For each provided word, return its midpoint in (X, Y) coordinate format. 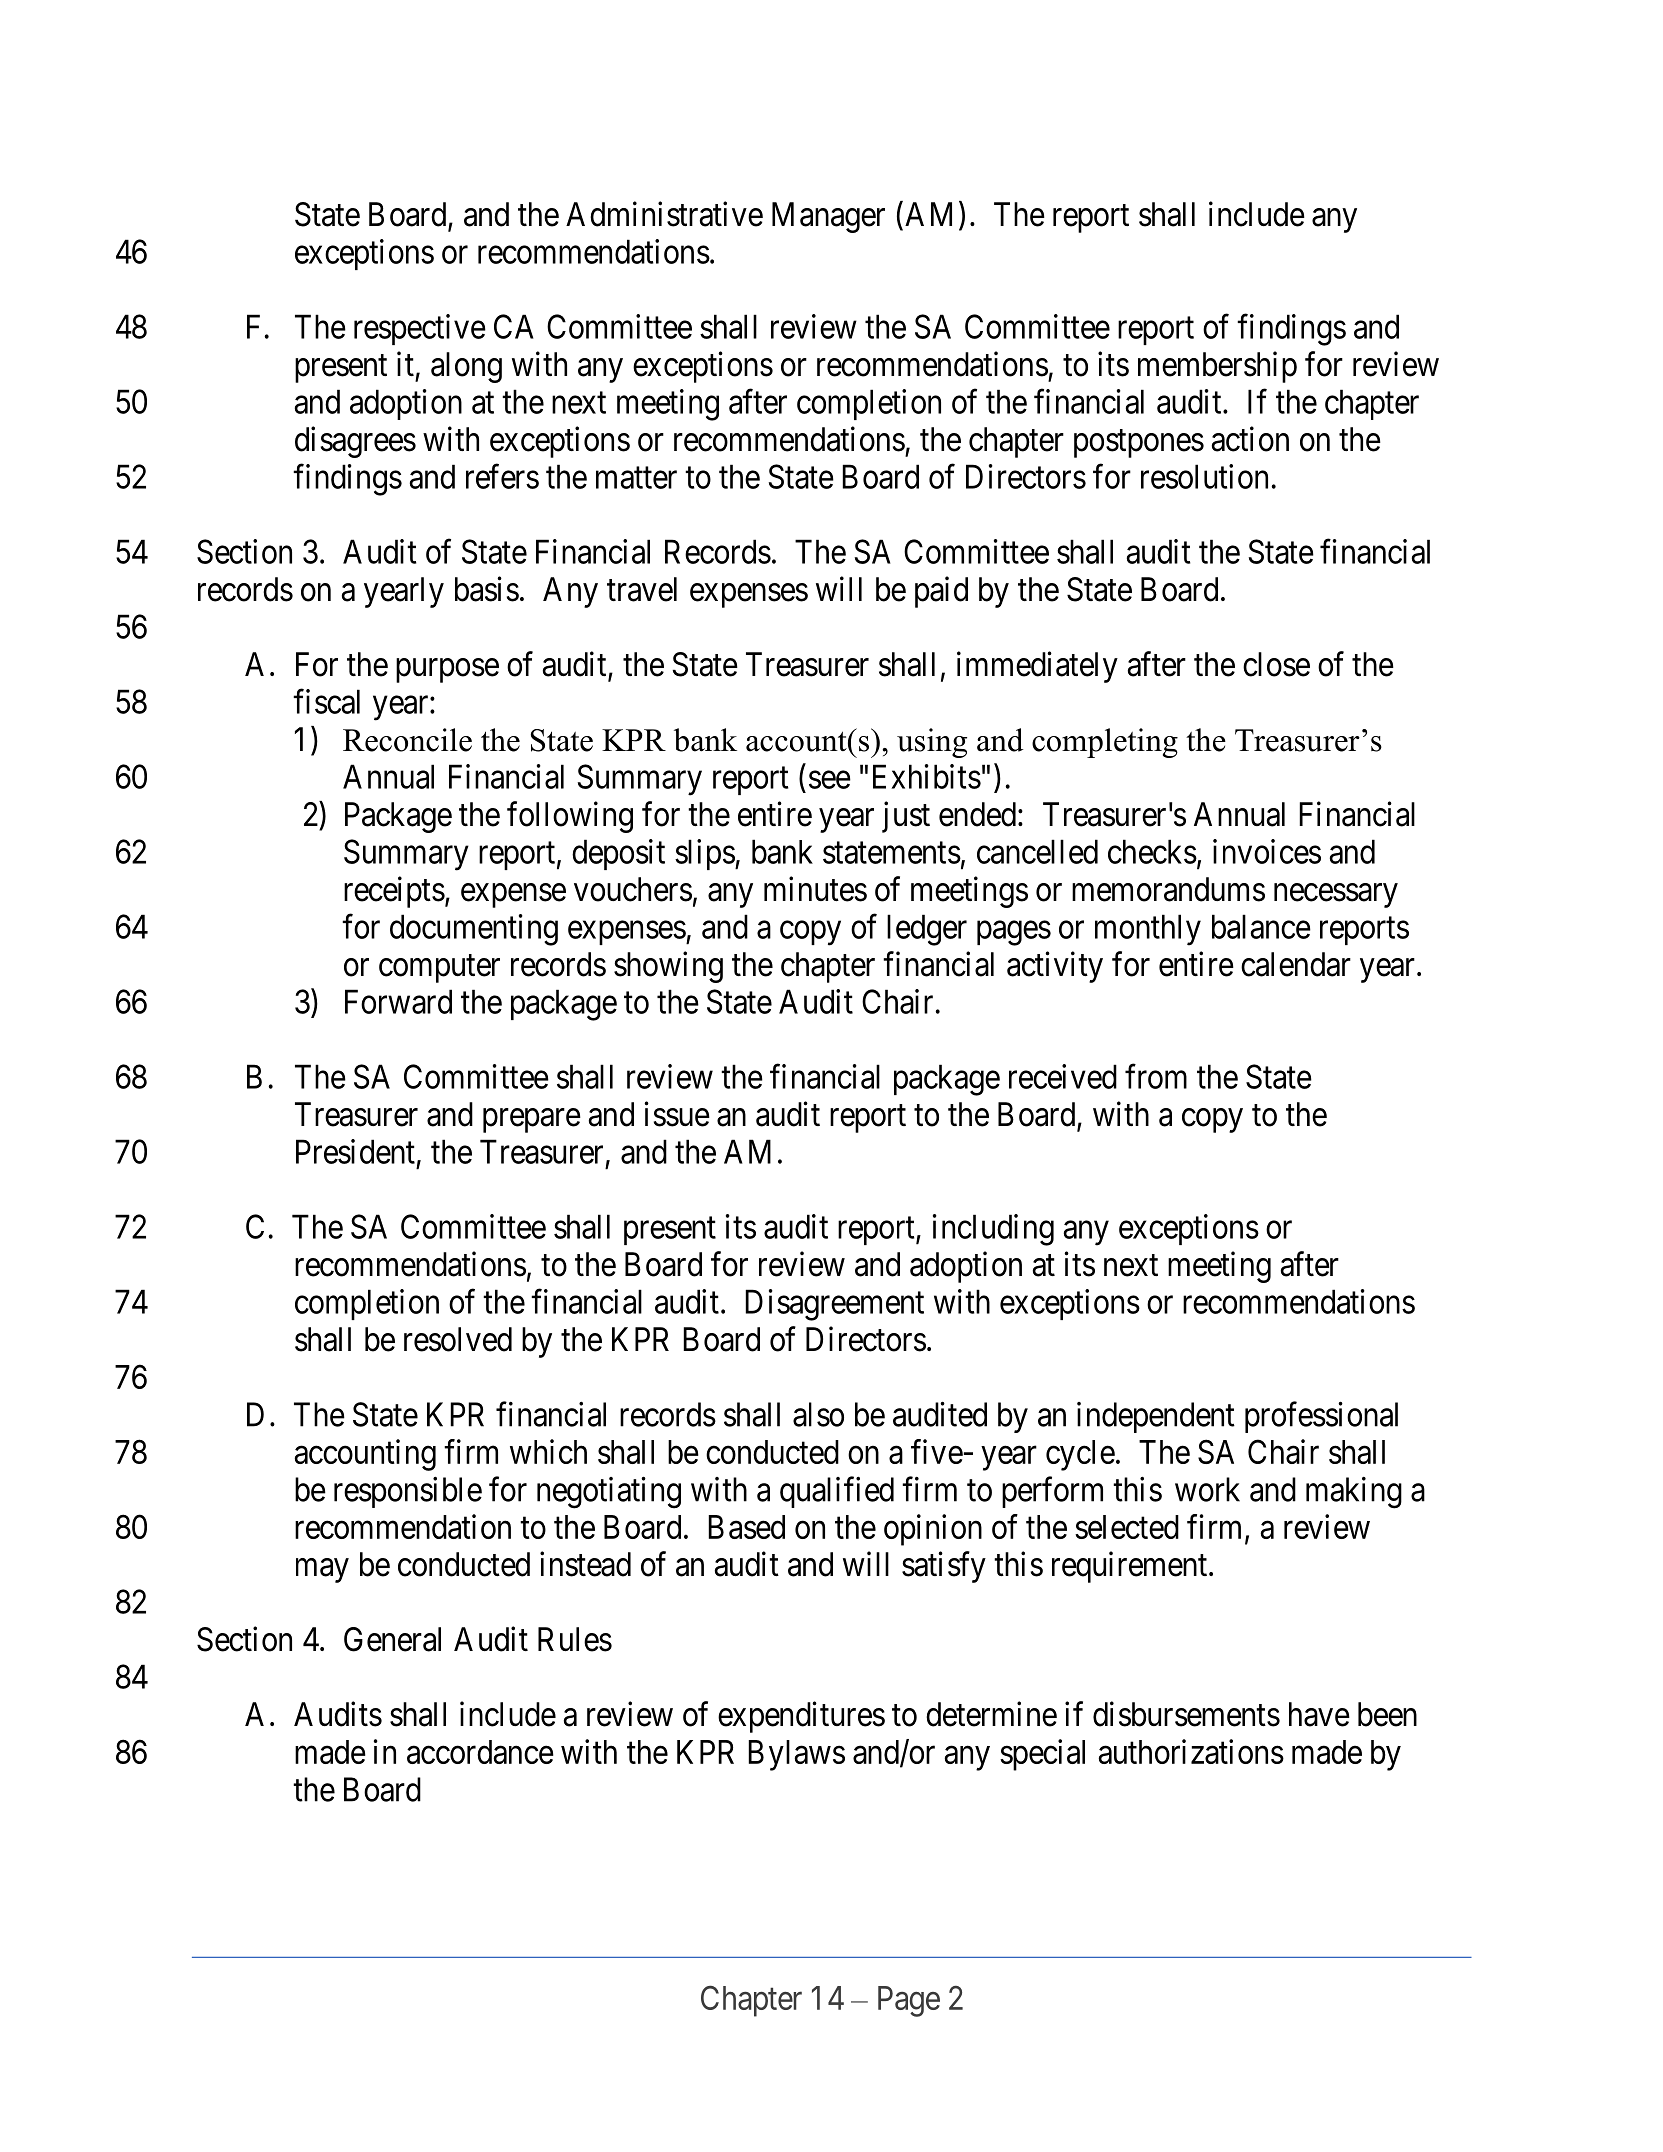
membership (1217, 367)
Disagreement (834, 1305)
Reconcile (407, 740)
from (1156, 1076)
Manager (828, 217)
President (355, 1151)
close (1276, 664)
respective (420, 329)
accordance (480, 1752)
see (830, 780)
